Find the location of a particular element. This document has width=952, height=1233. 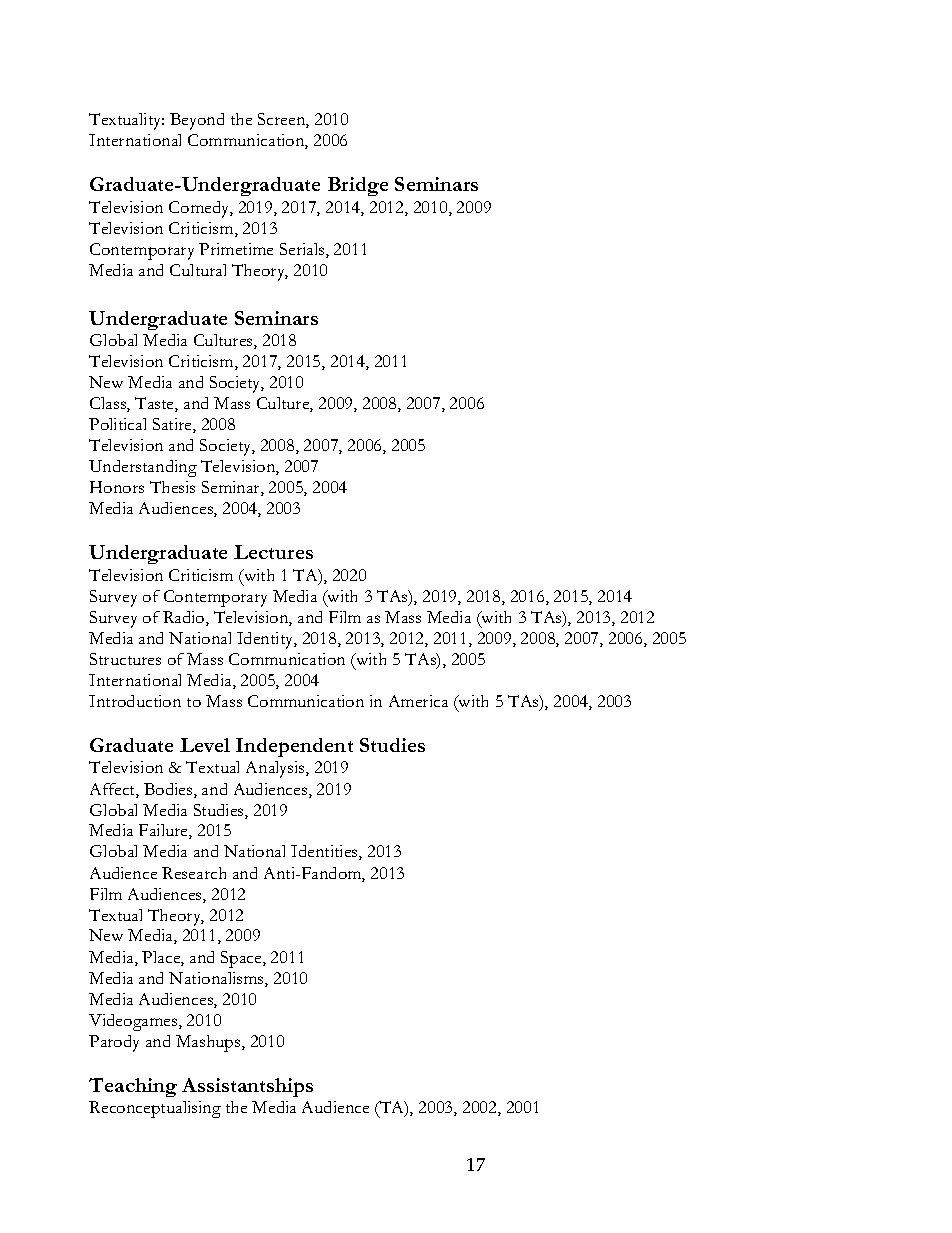

America is located at coordinates (418, 701).
